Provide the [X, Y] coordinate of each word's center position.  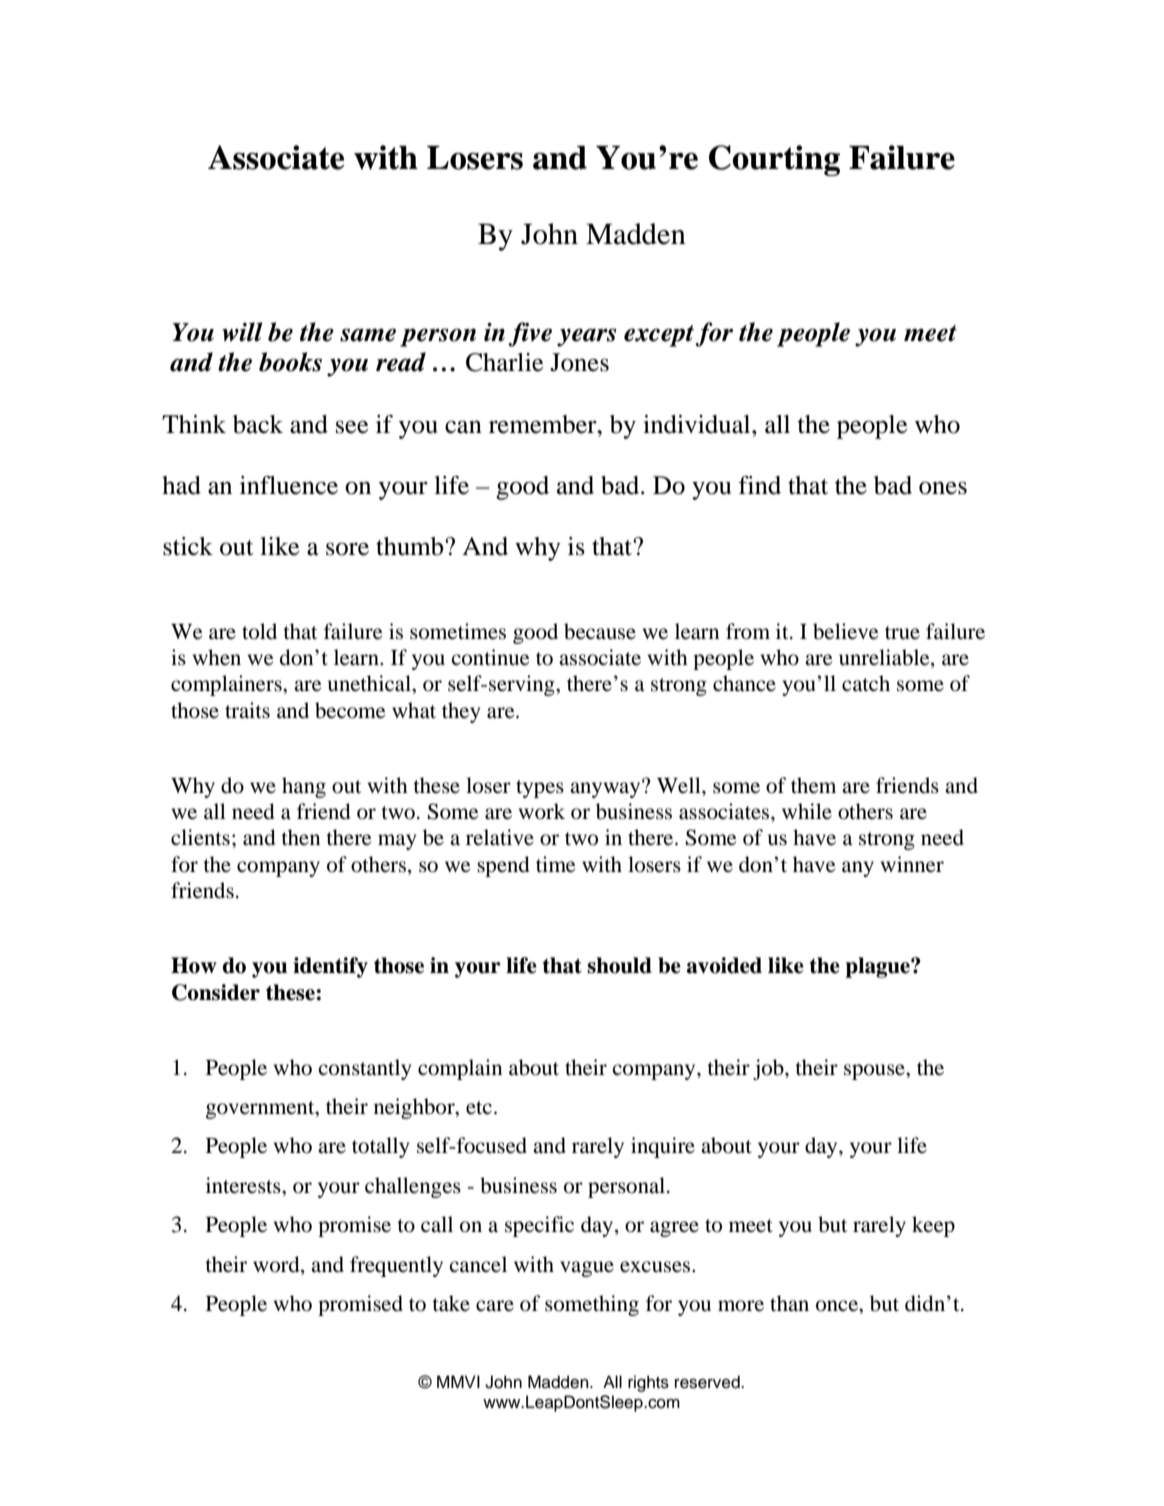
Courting [774, 160]
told [259, 631]
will [242, 332]
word [277, 1264]
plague [878, 967]
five [530, 334]
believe [845, 631]
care [495, 1306]
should [619, 965]
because [600, 631]
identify [330, 967]
